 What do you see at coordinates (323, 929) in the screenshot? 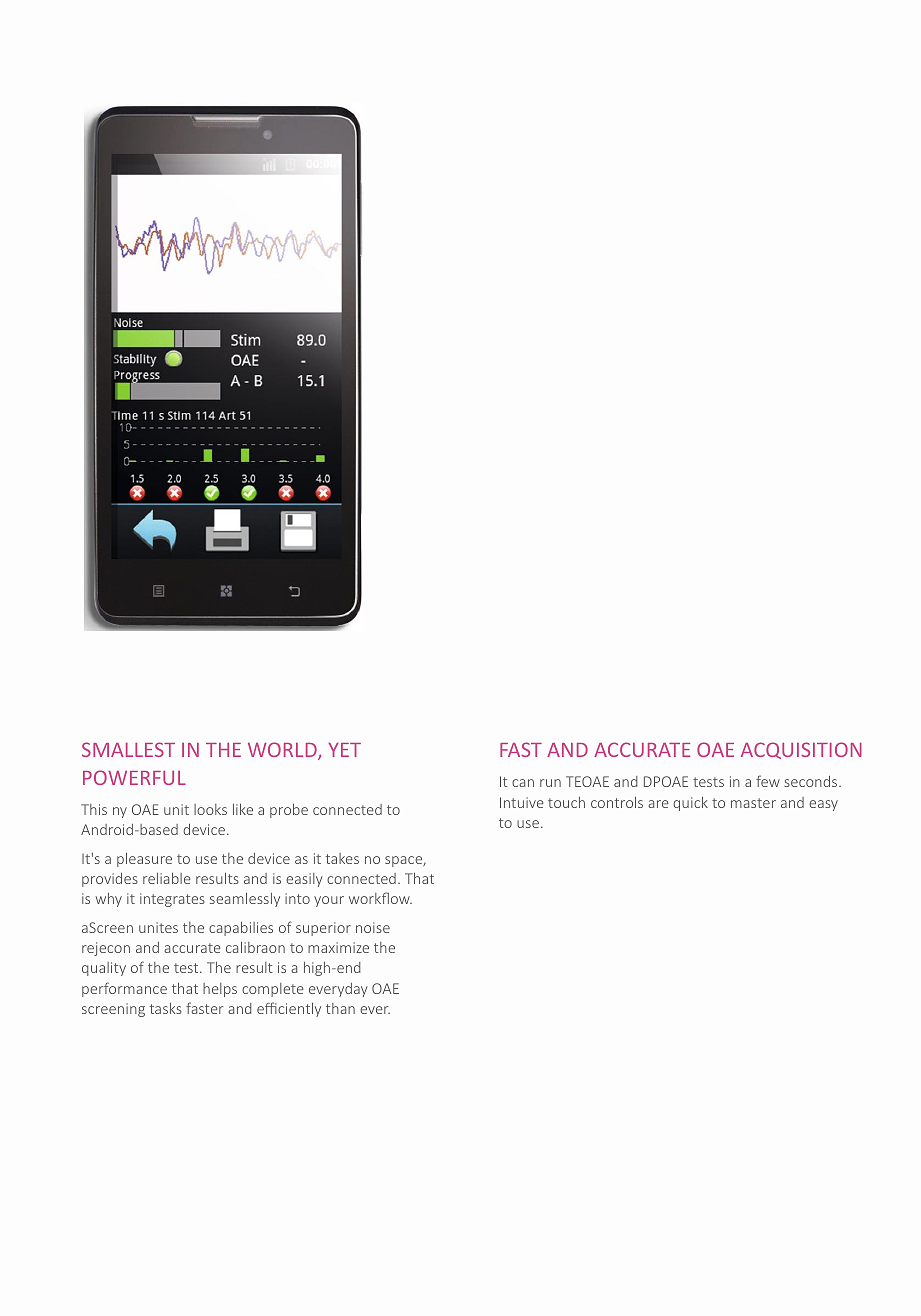
I see `superior` at bounding box center [323, 929].
